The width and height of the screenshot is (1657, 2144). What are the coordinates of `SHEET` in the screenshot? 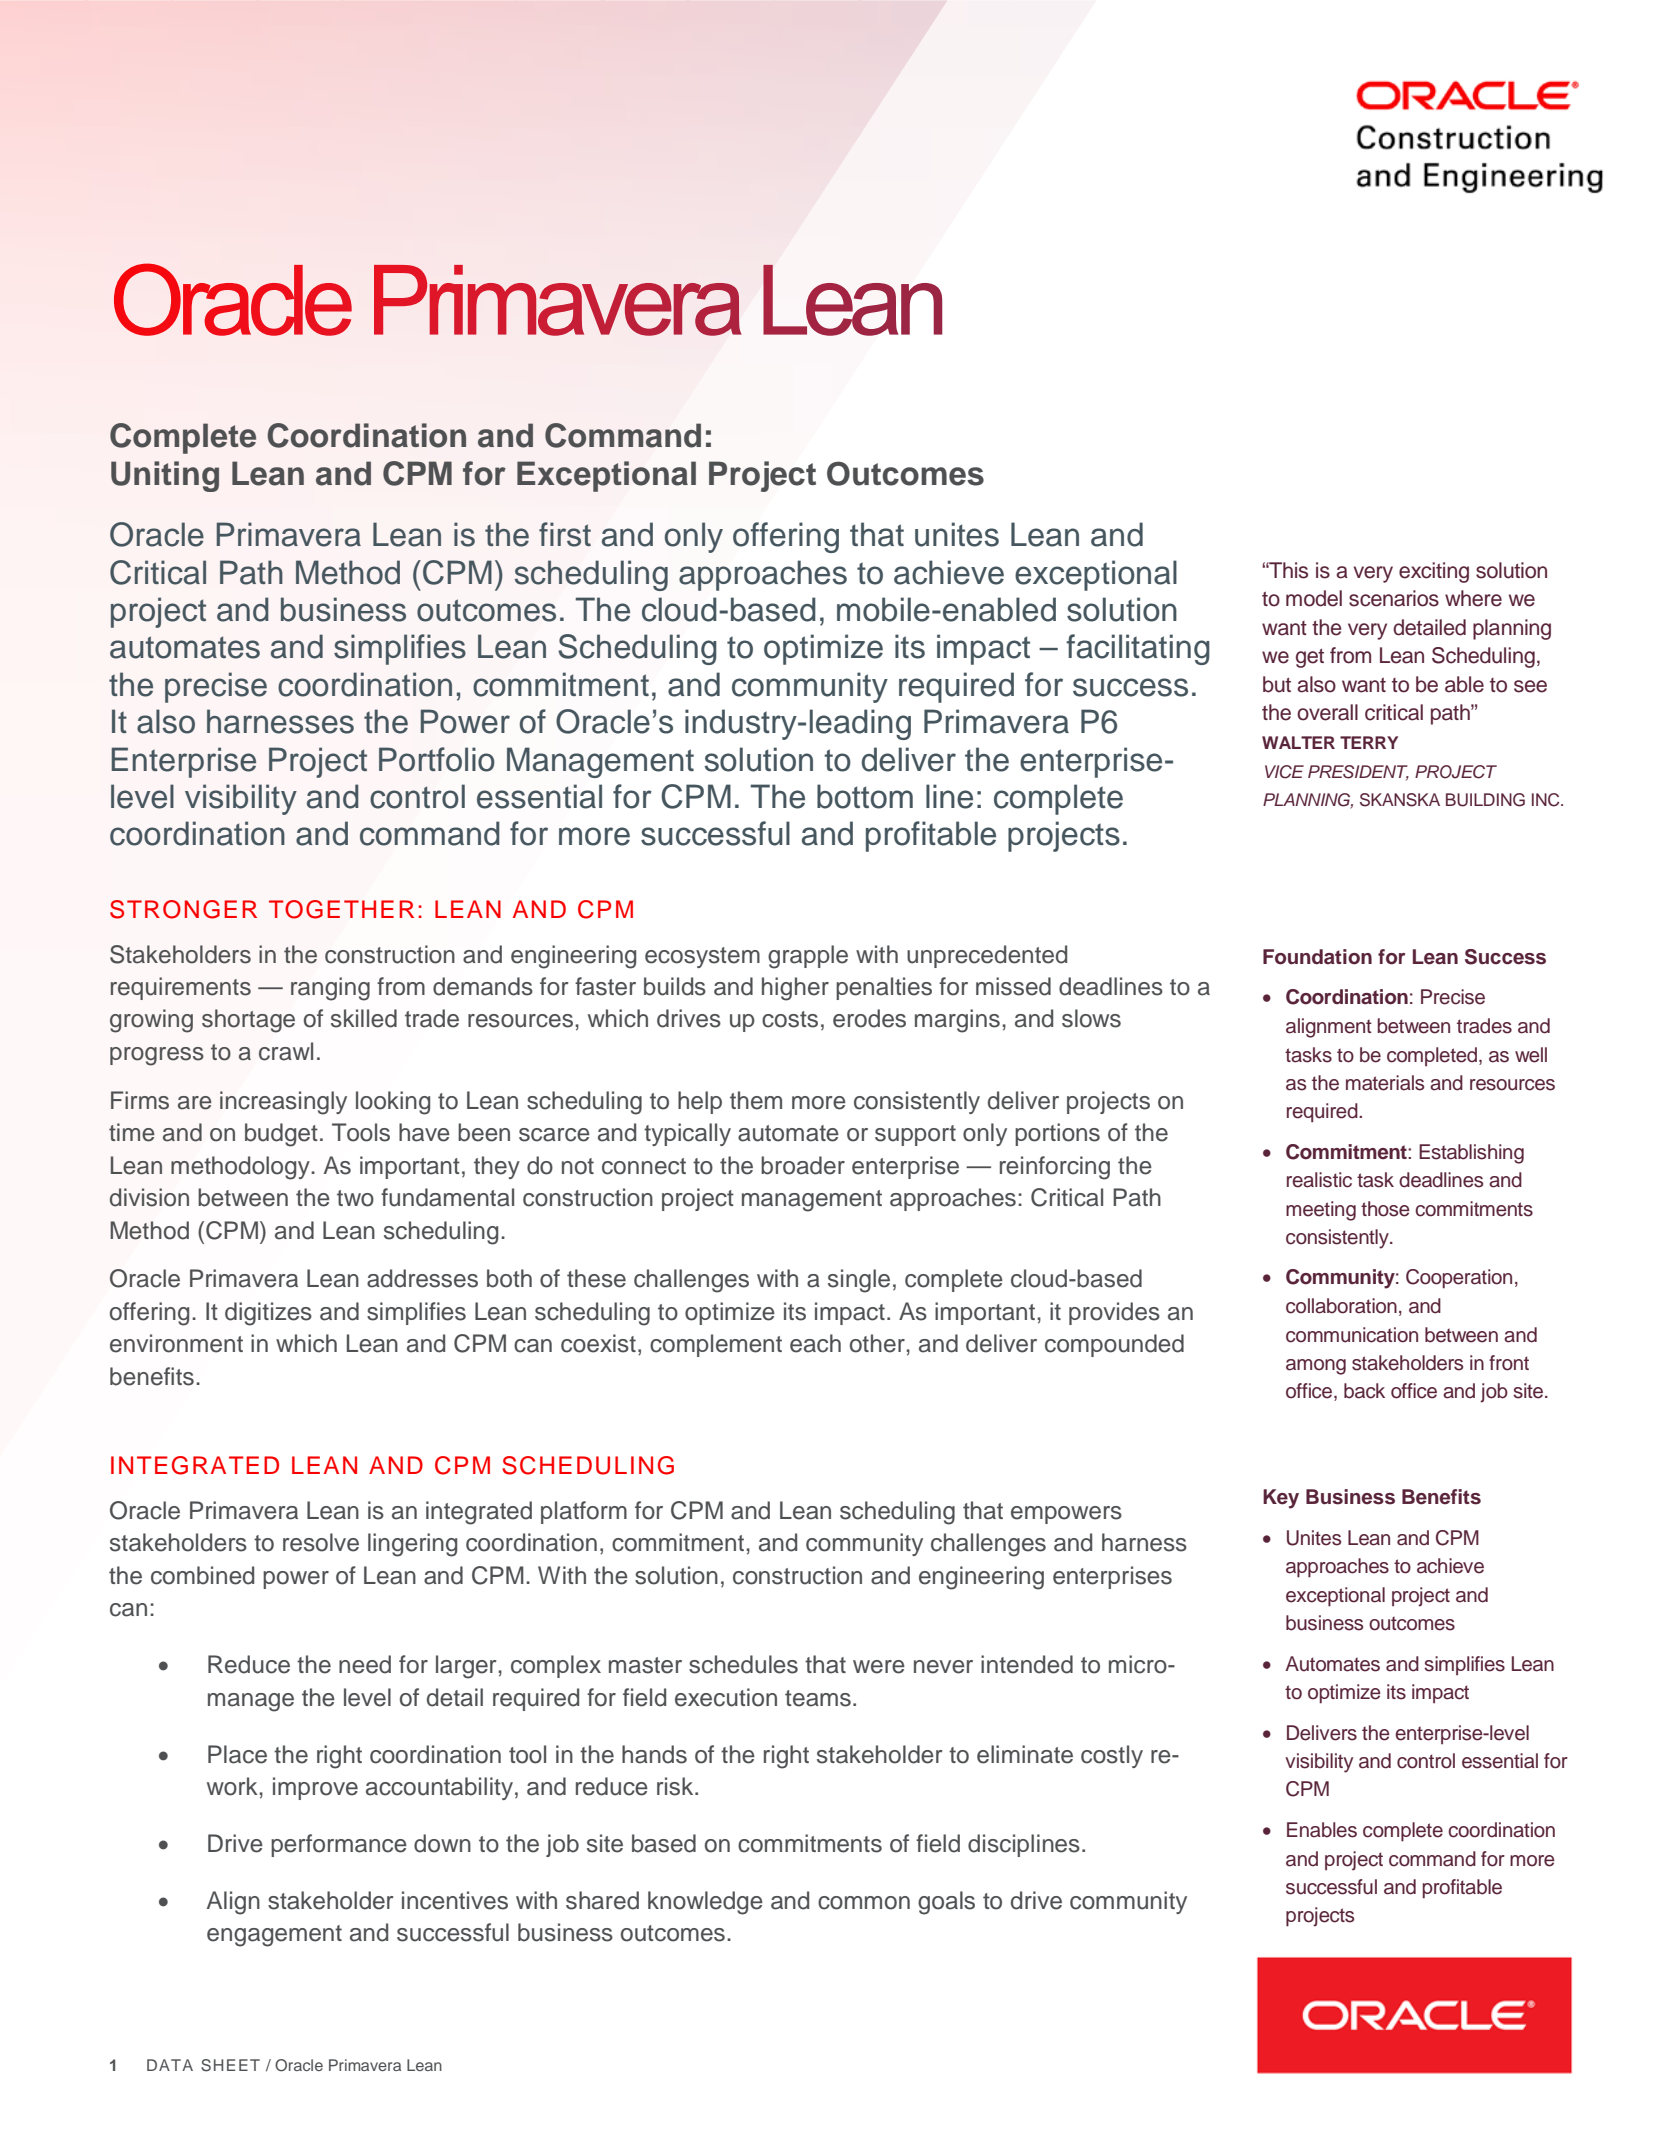 It's located at (230, 2065).
